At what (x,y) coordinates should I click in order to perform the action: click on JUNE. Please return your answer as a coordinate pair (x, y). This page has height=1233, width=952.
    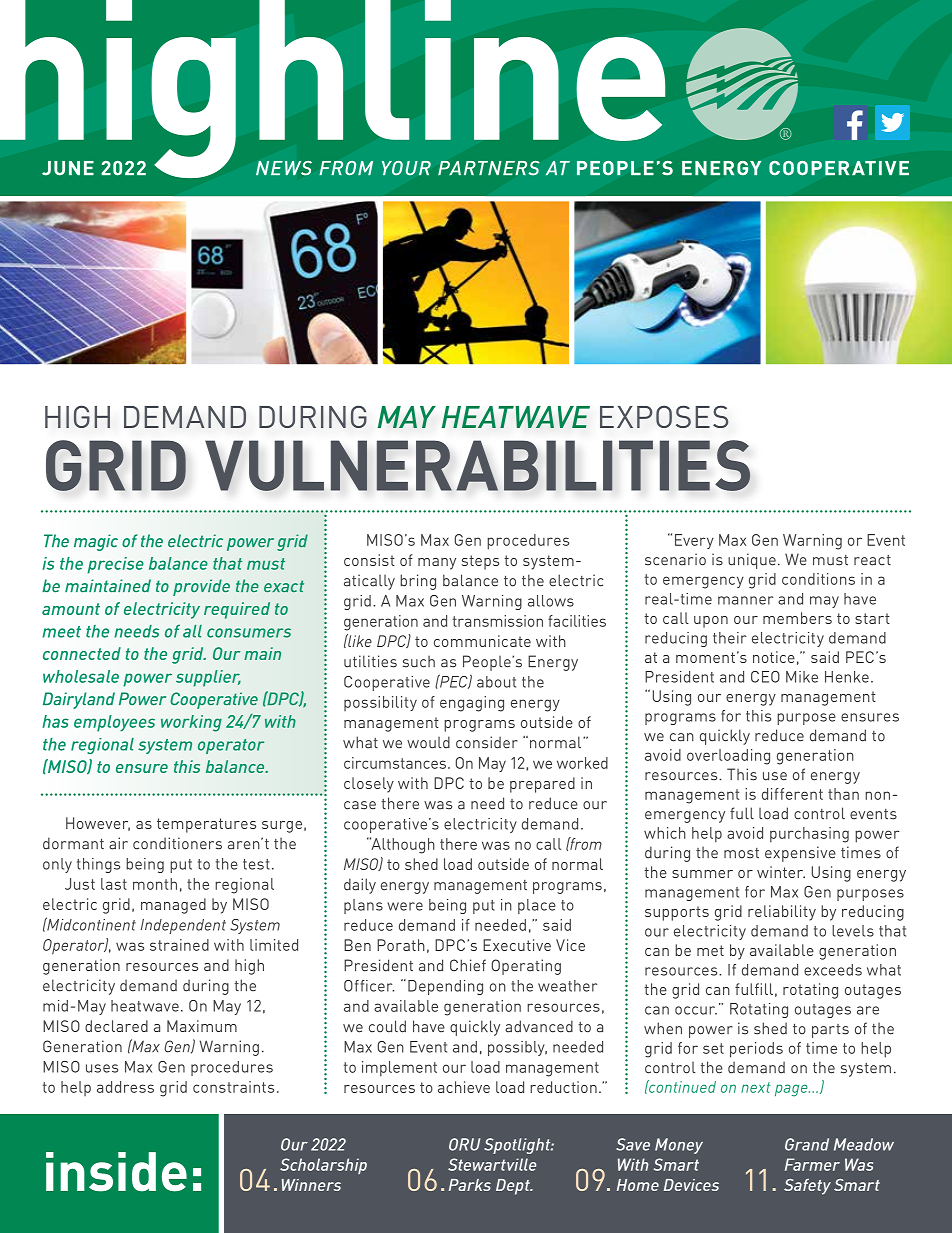
    Looking at the image, I should click on (68, 168).
